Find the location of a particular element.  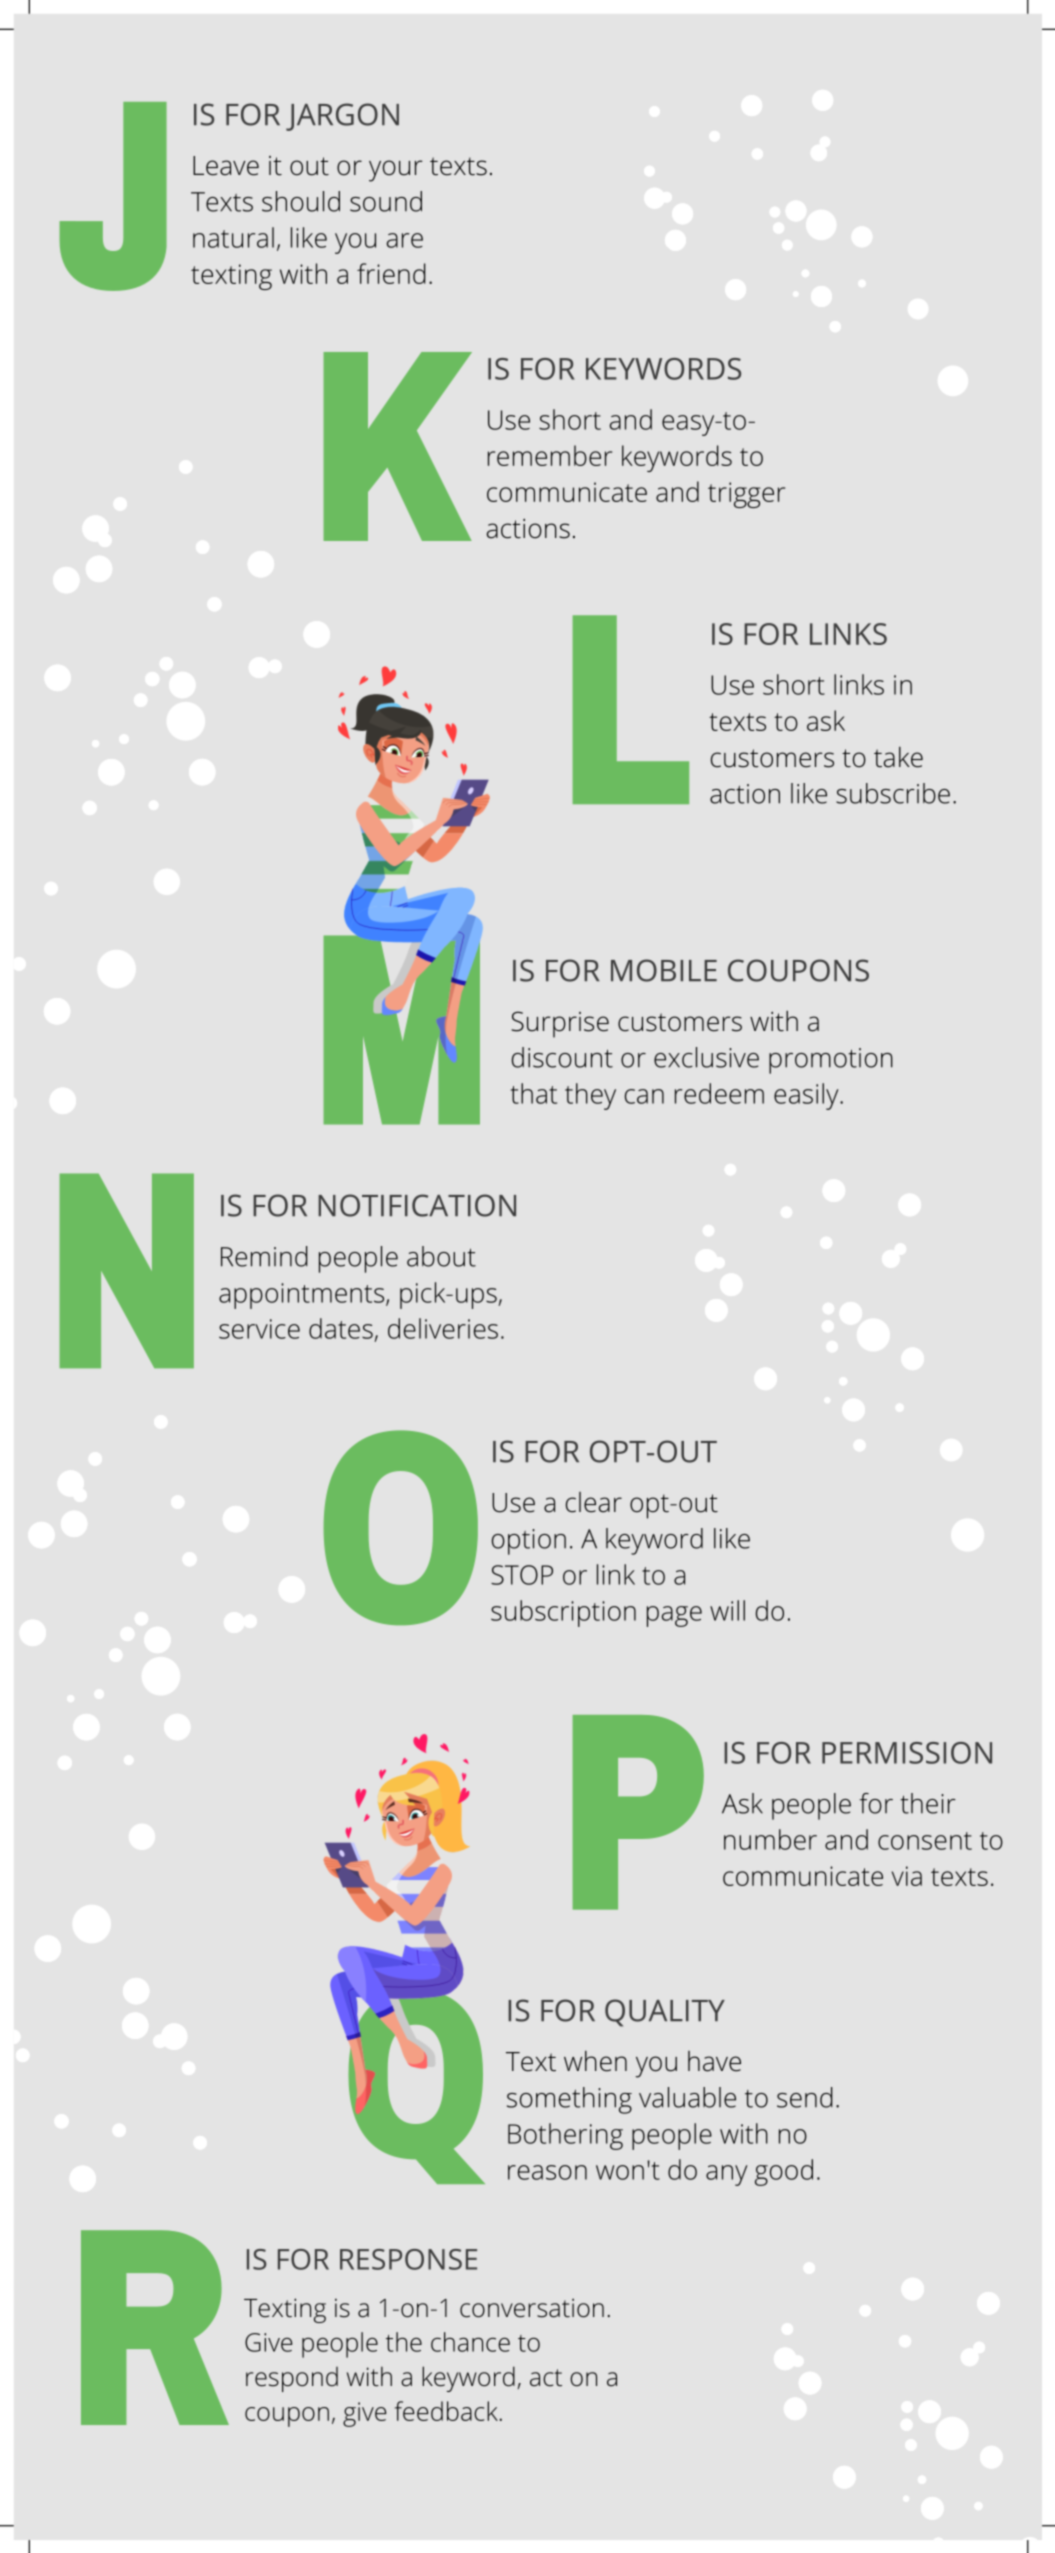

are is located at coordinates (405, 240).
